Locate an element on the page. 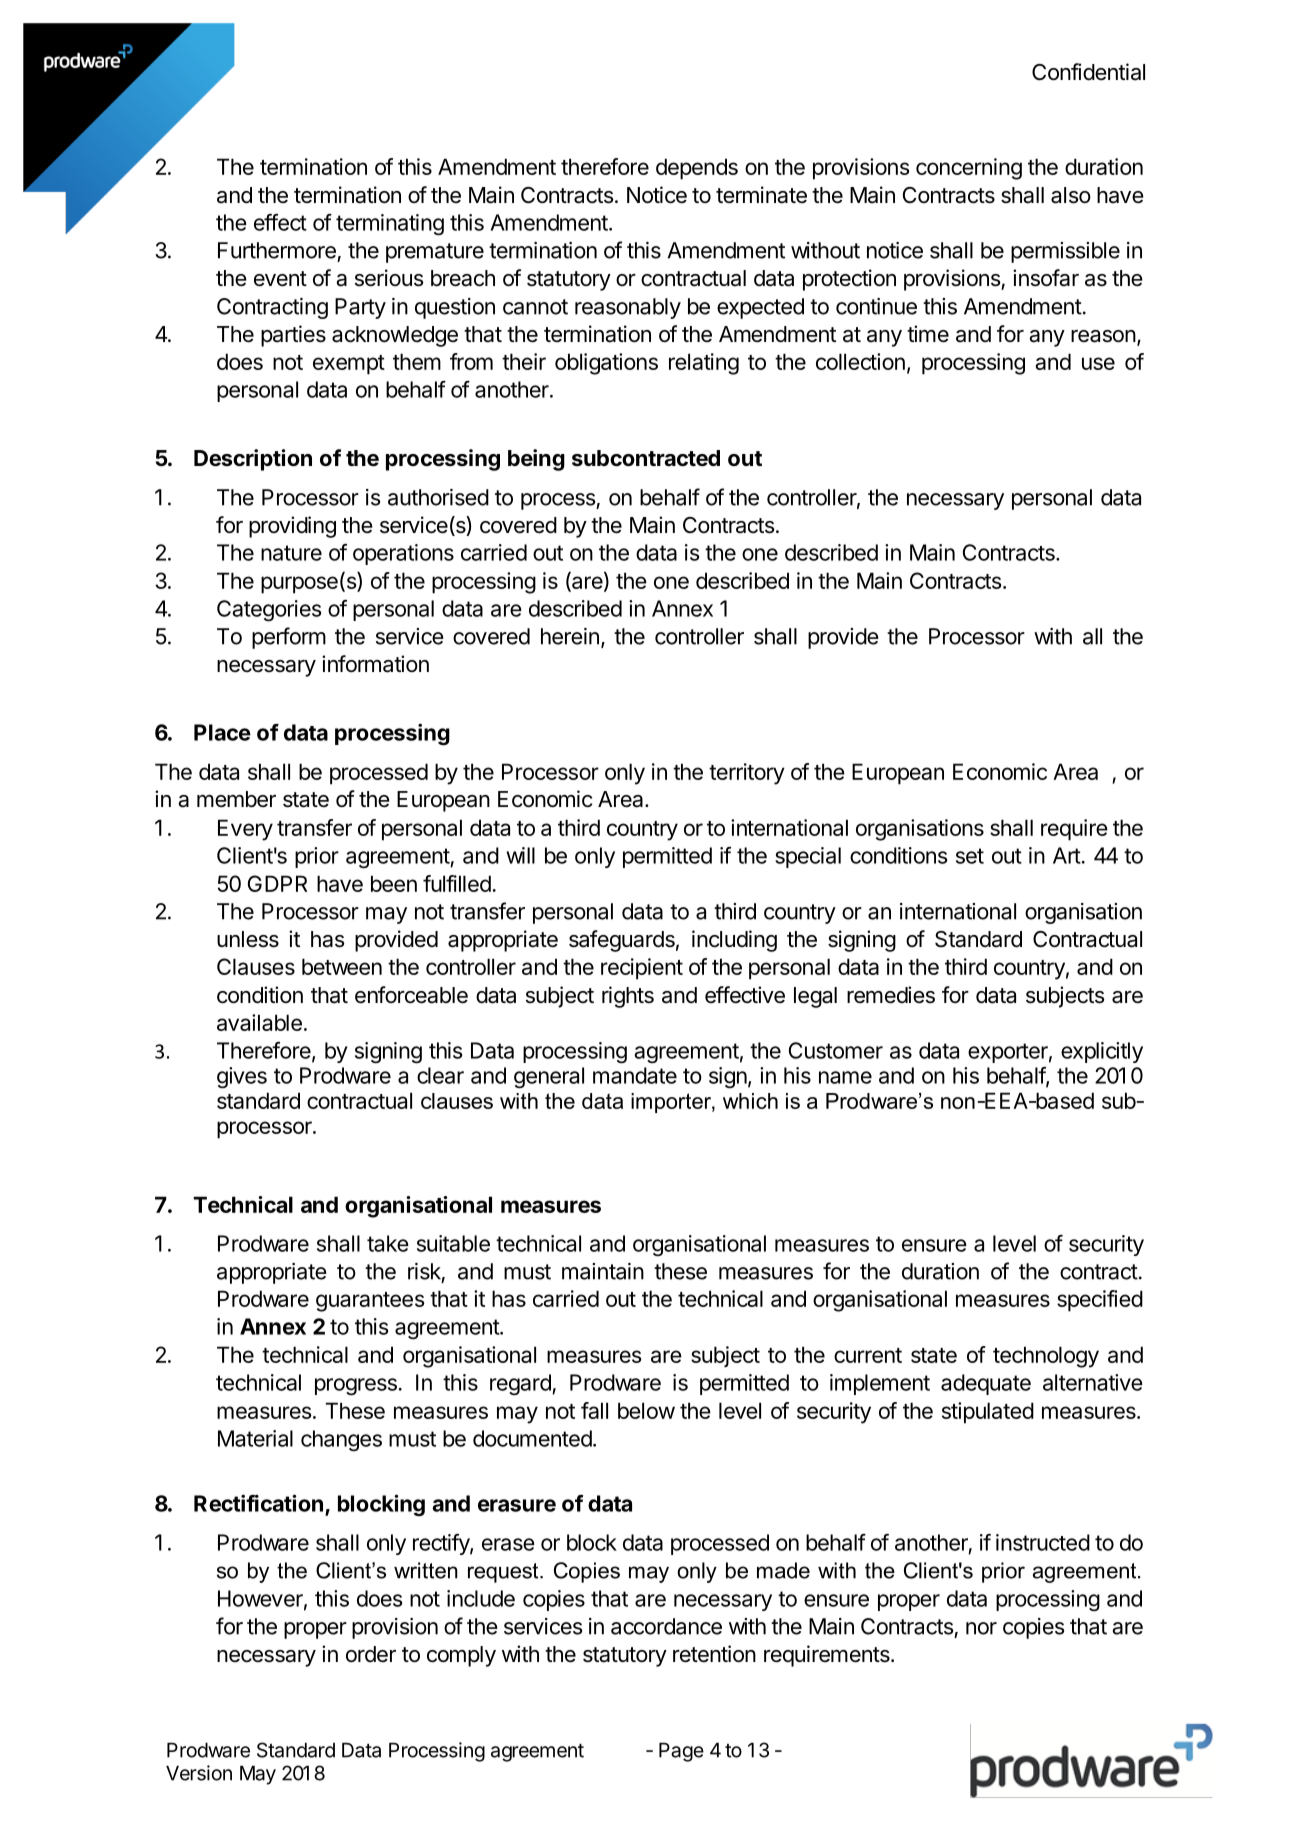 Image resolution: width=1297 pixels, height=1834 pixels. concerning is located at coordinates (969, 169).
